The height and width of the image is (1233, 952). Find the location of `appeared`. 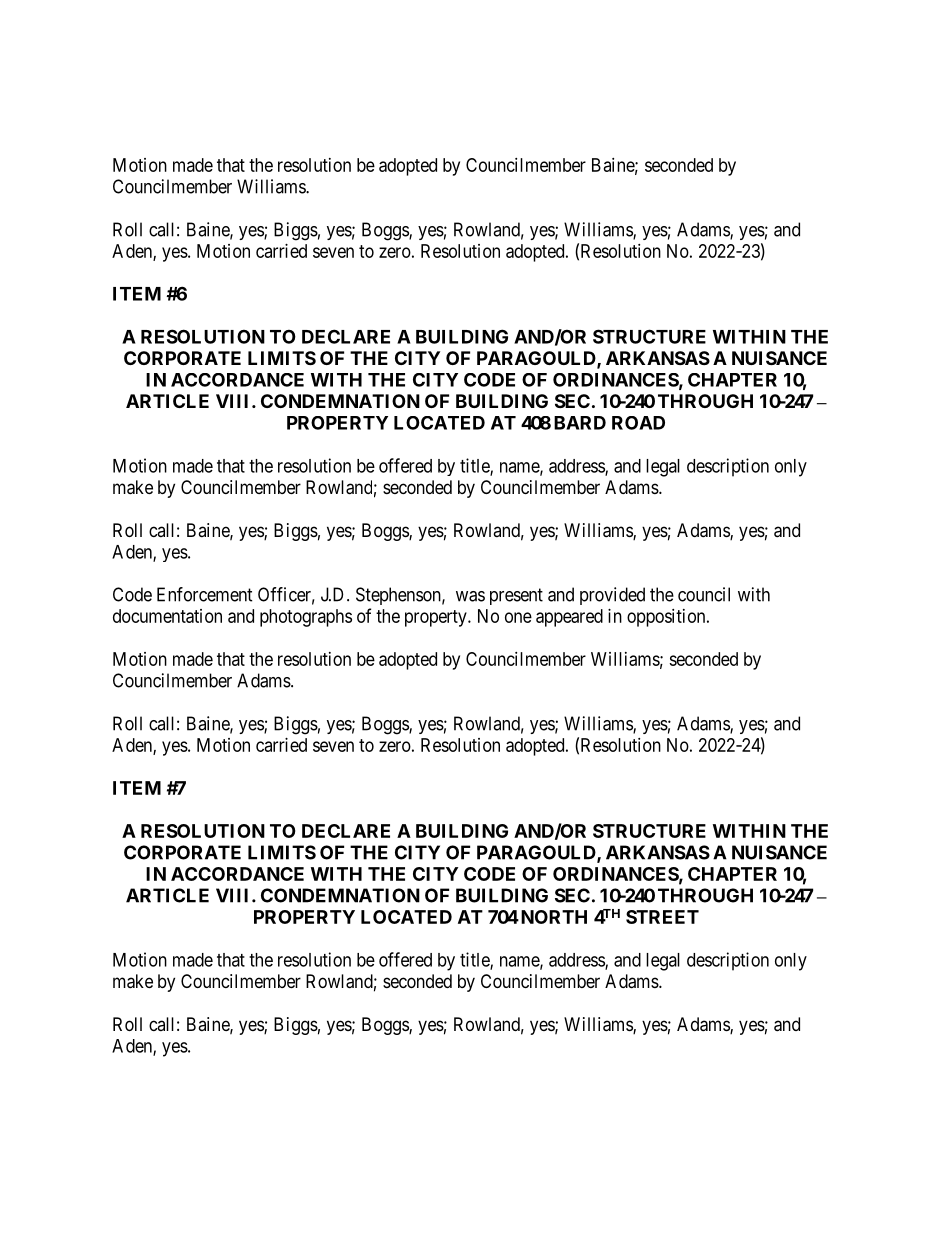

appeared is located at coordinates (569, 618).
